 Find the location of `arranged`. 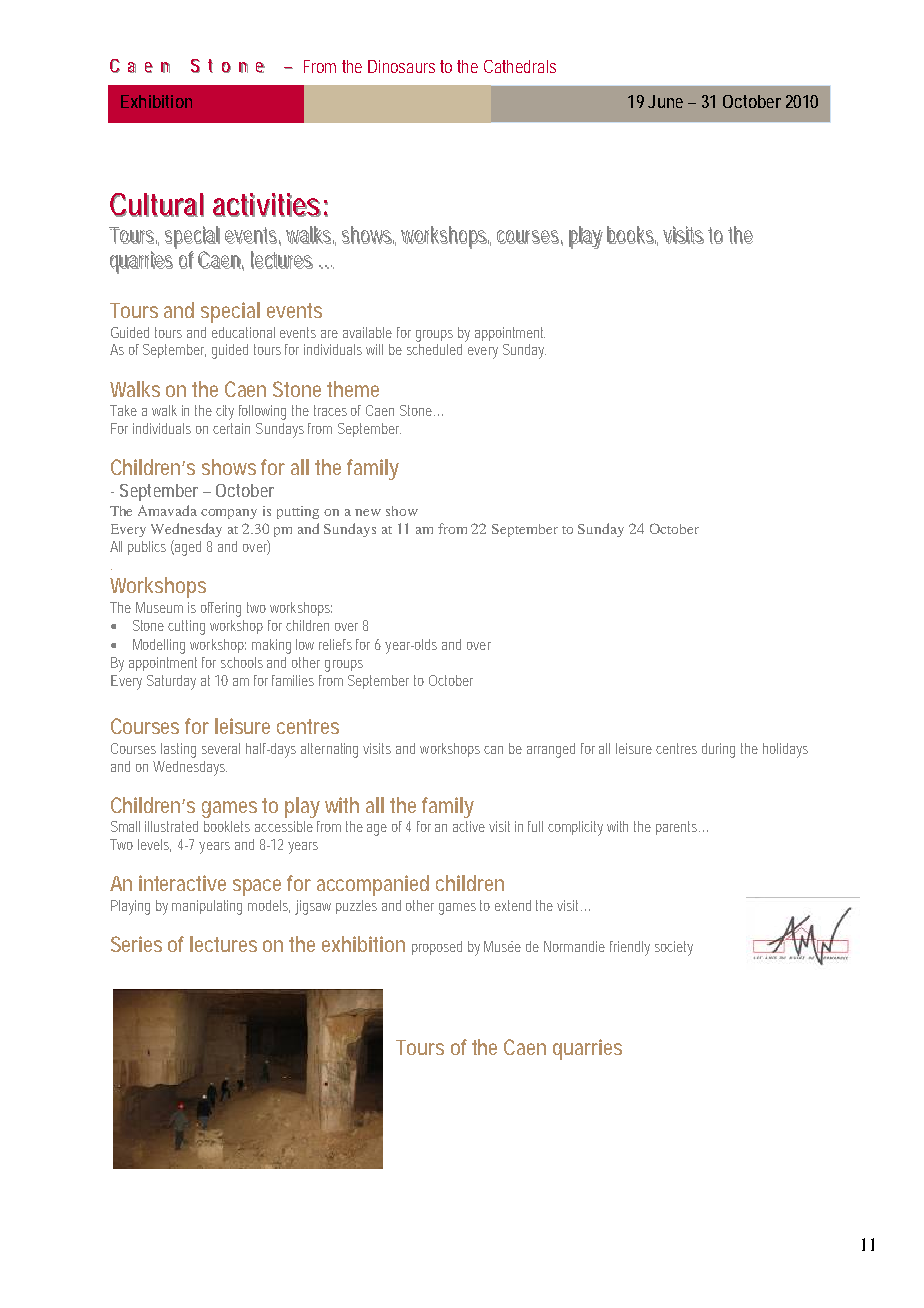

arranged is located at coordinates (551, 750).
